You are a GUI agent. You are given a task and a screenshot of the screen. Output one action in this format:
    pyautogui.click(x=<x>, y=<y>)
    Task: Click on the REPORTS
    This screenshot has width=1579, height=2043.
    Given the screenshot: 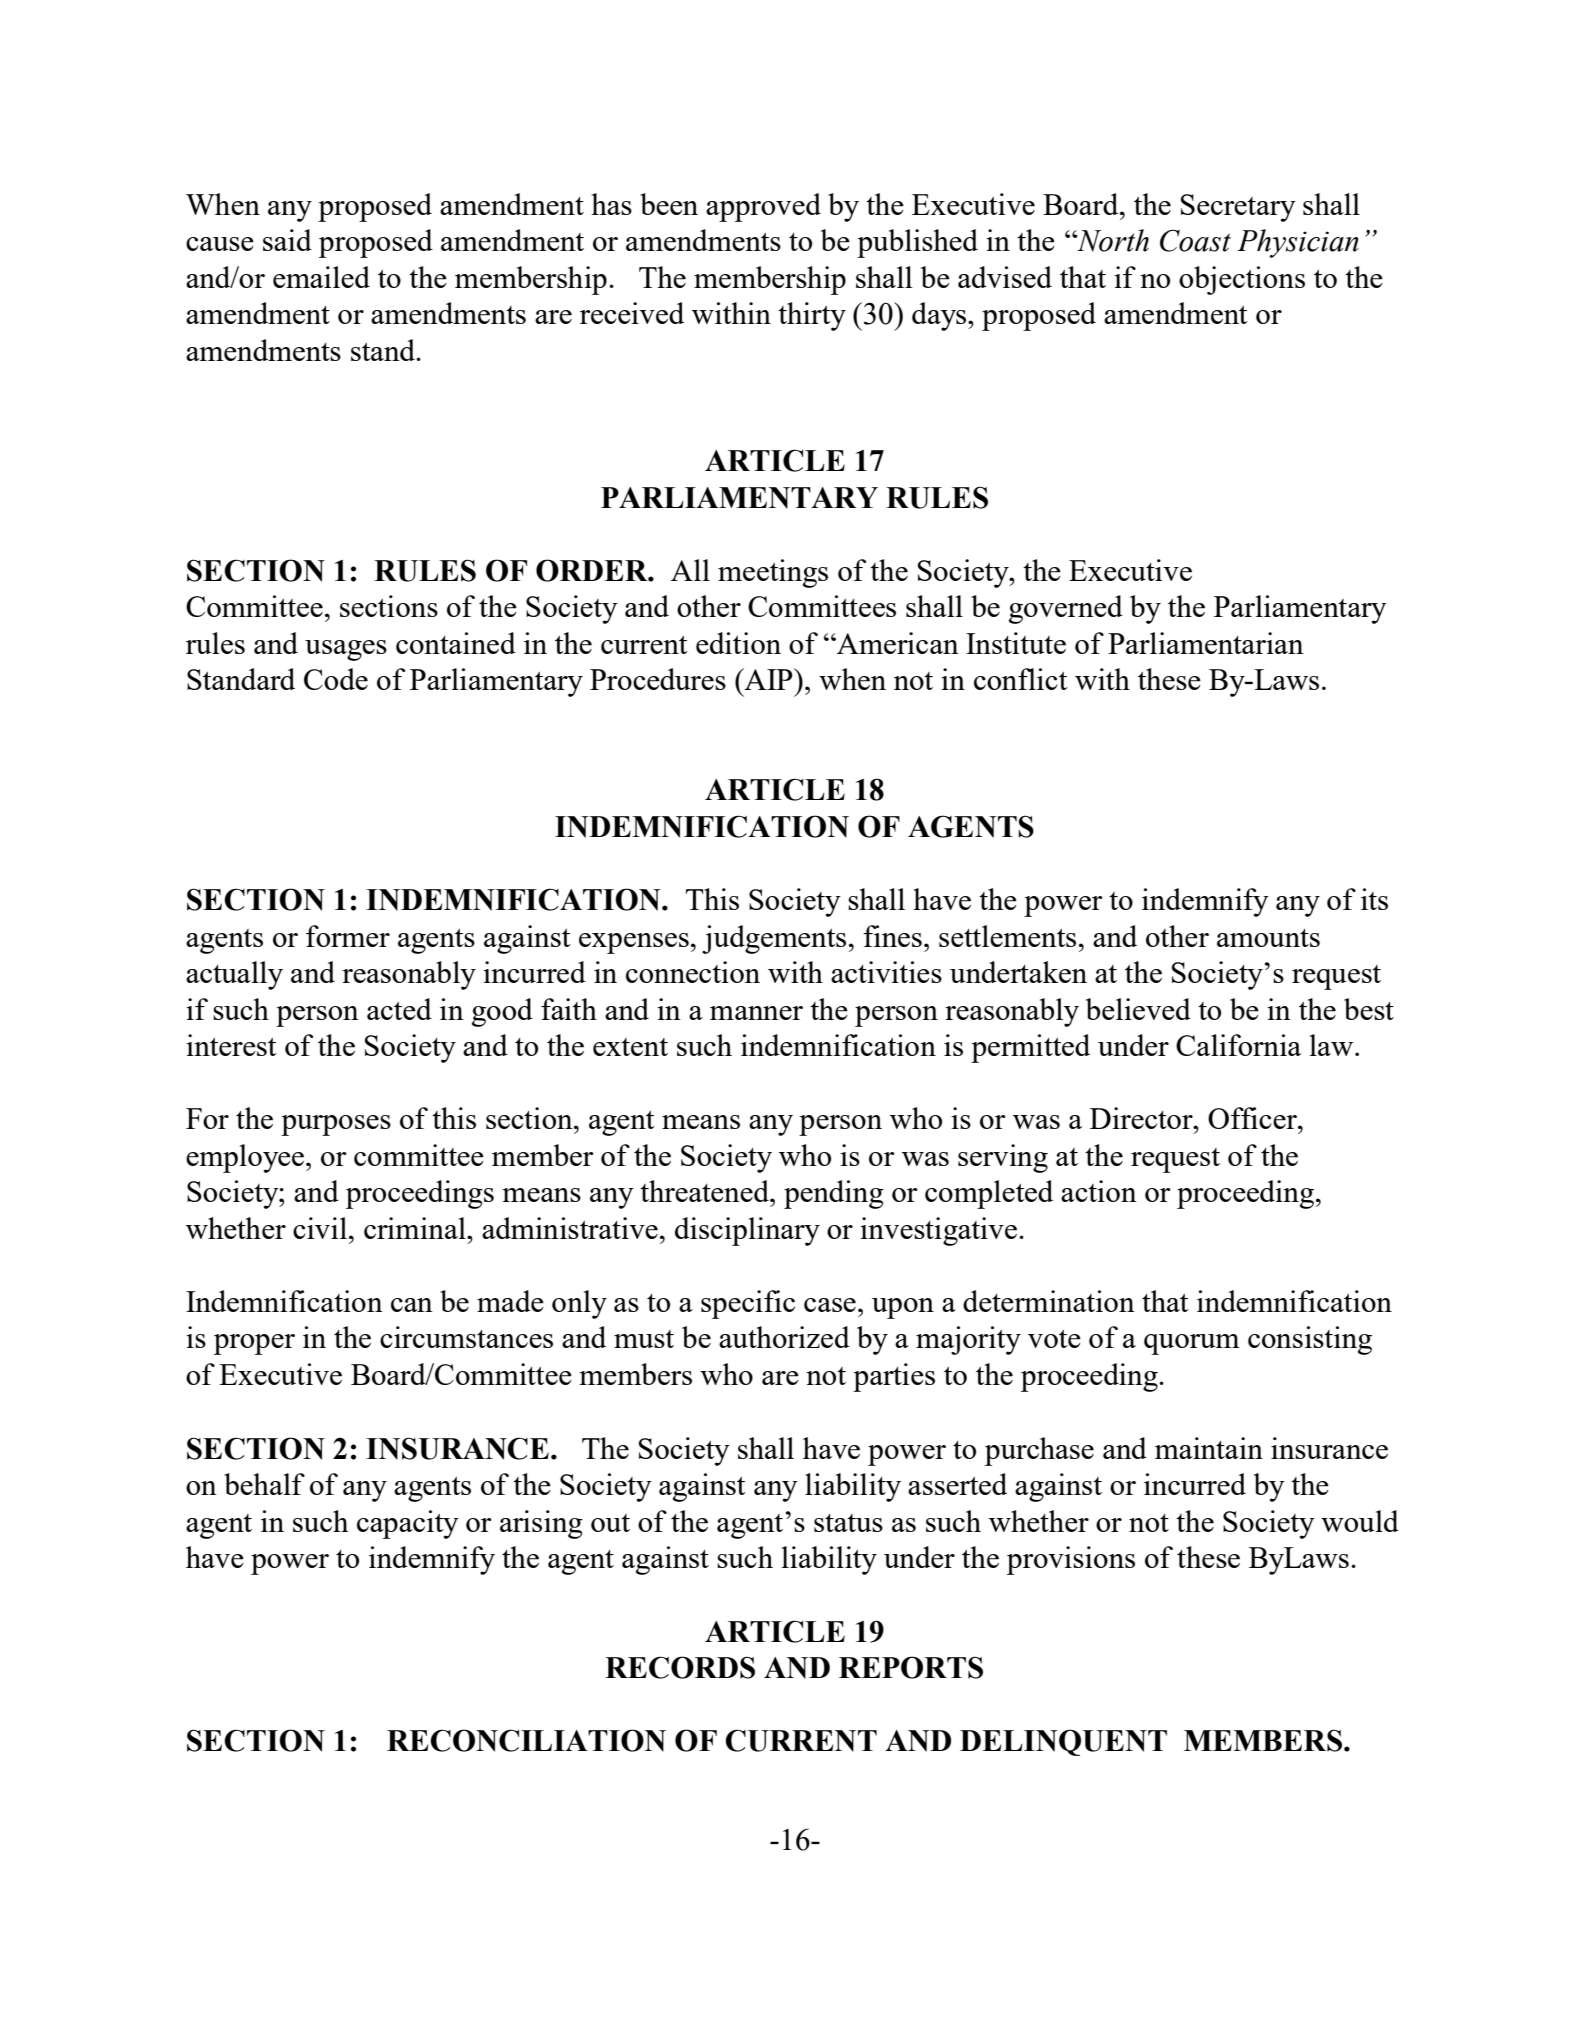 What is the action you would take?
    pyautogui.click(x=911, y=1667)
